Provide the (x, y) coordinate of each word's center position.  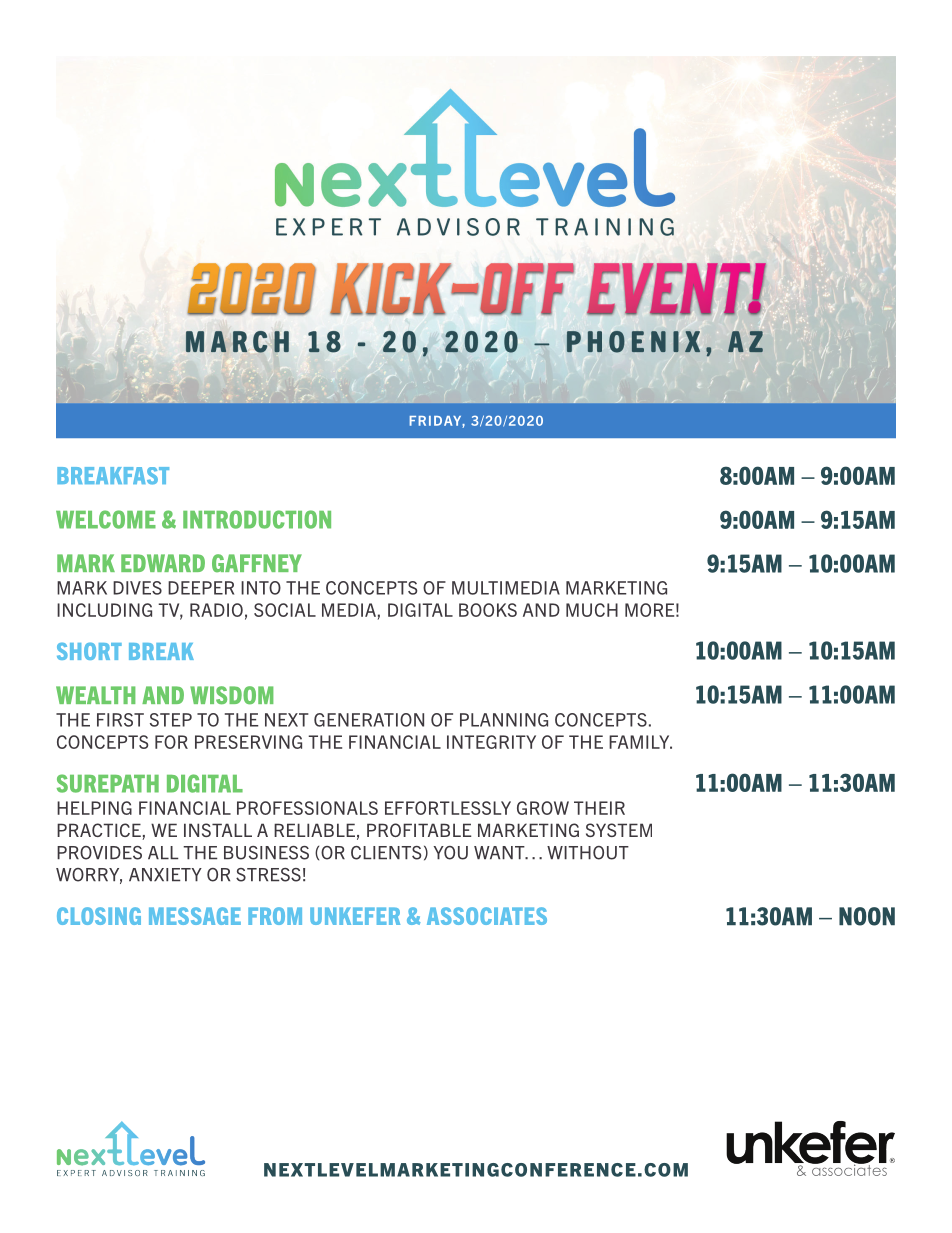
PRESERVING (248, 742)
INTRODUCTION (257, 519)
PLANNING (504, 720)
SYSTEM (619, 830)
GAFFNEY (257, 563)
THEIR (599, 808)
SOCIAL (285, 610)
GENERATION (369, 720)
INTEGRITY (491, 742)
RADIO (216, 610)
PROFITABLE (419, 830)
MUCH (592, 610)
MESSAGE (195, 916)
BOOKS (488, 610)
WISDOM (231, 695)
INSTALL (218, 830)
